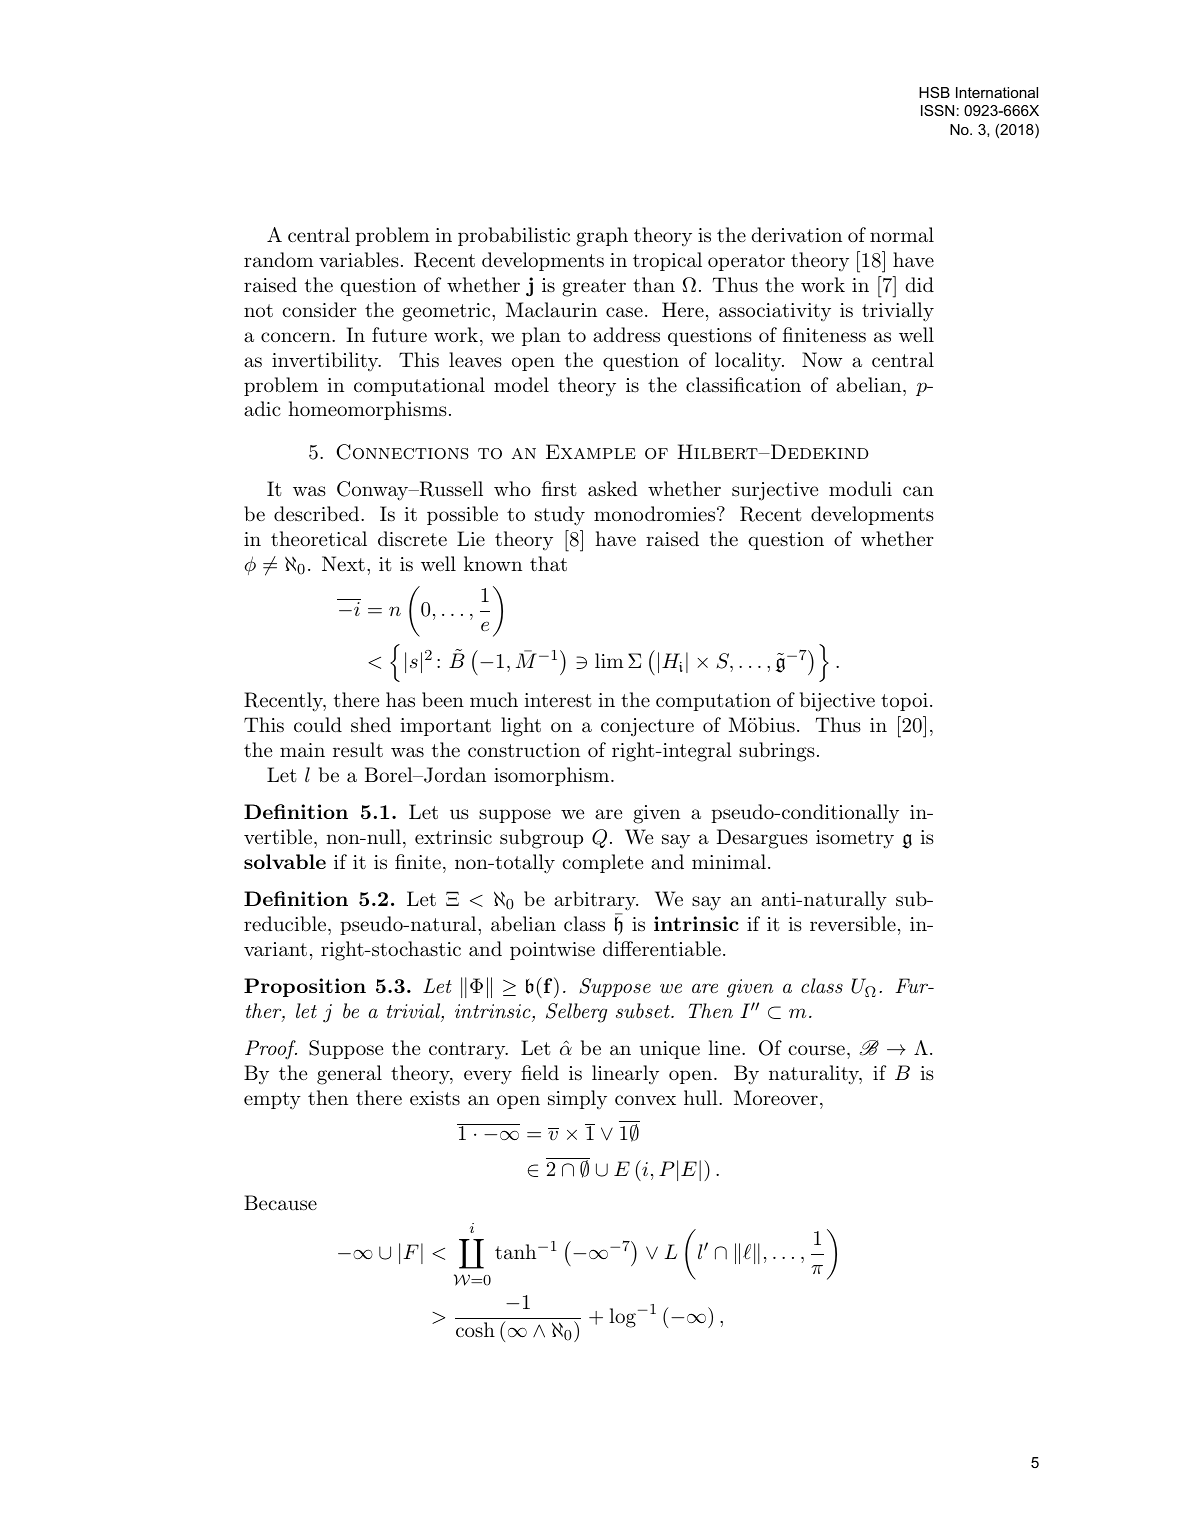  I want to click on reversible, so click(853, 924).
